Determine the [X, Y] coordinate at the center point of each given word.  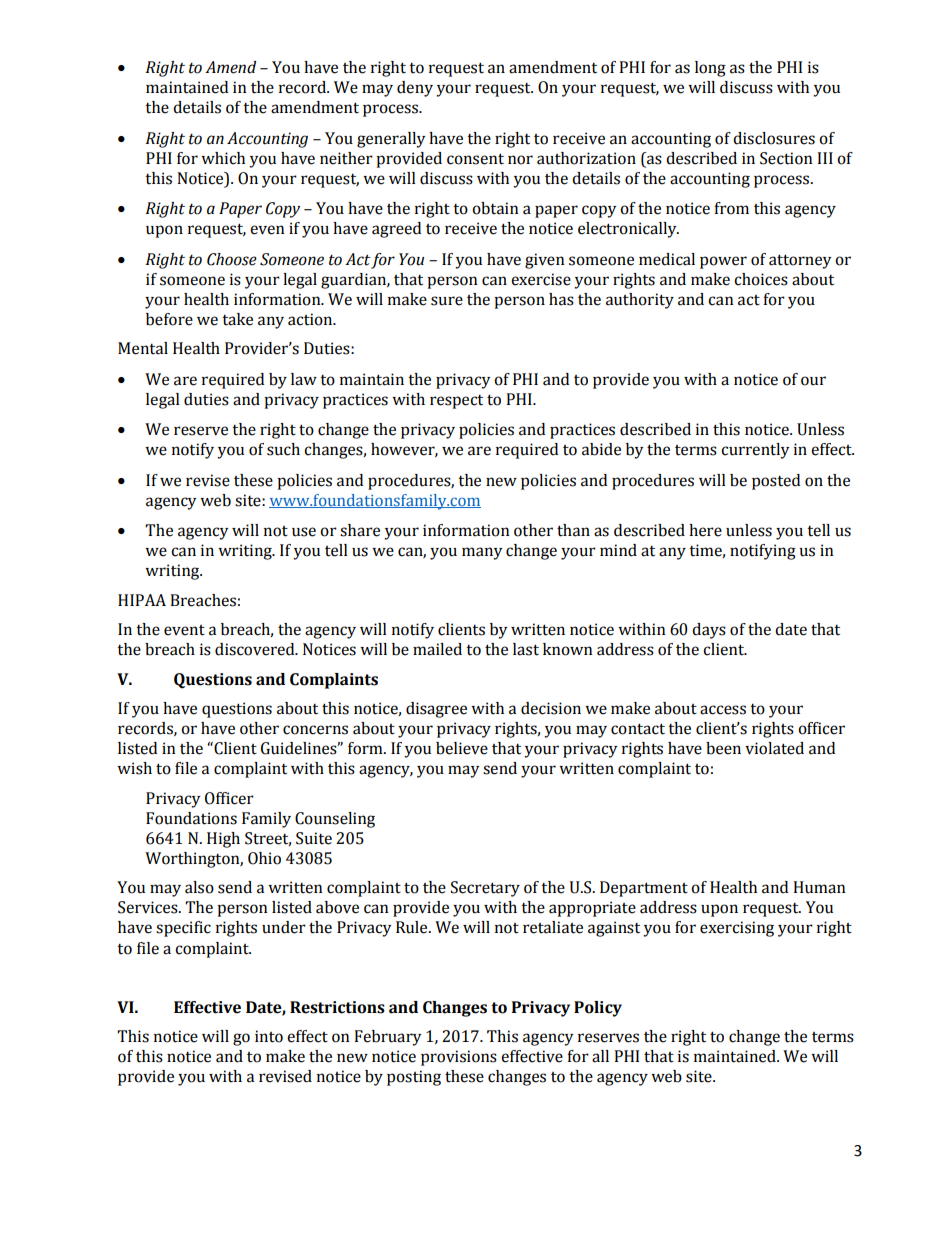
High [223, 840]
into [269, 1036]
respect [456, 402]
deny [415, 89]
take [237, 319]
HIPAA [142, 600]
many [482, 553]
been [723, 748]
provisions [459, 1058]
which [223, 158]
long [710, 69]
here [705, 530]
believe [462, 748]
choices [761, 279]
